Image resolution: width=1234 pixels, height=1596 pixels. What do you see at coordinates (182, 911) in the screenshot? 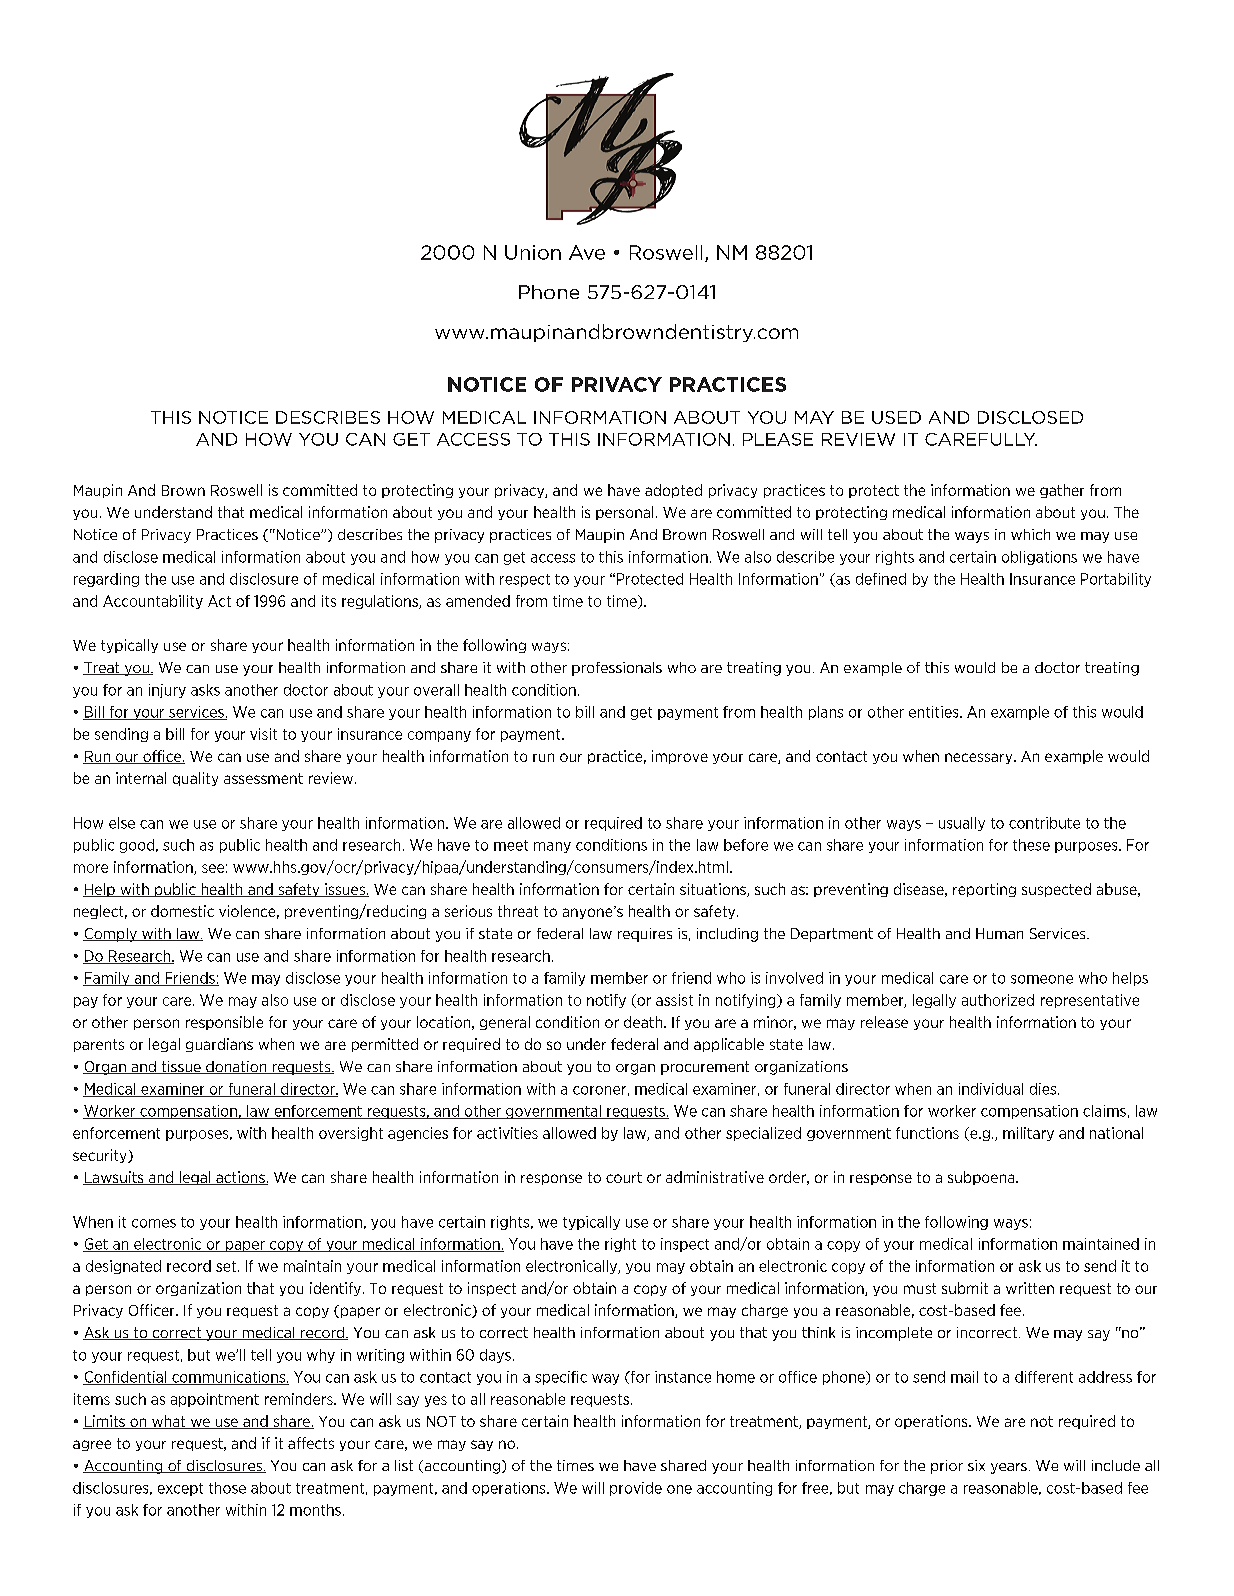
I see `domestic` at bounding box center [182, 911].
